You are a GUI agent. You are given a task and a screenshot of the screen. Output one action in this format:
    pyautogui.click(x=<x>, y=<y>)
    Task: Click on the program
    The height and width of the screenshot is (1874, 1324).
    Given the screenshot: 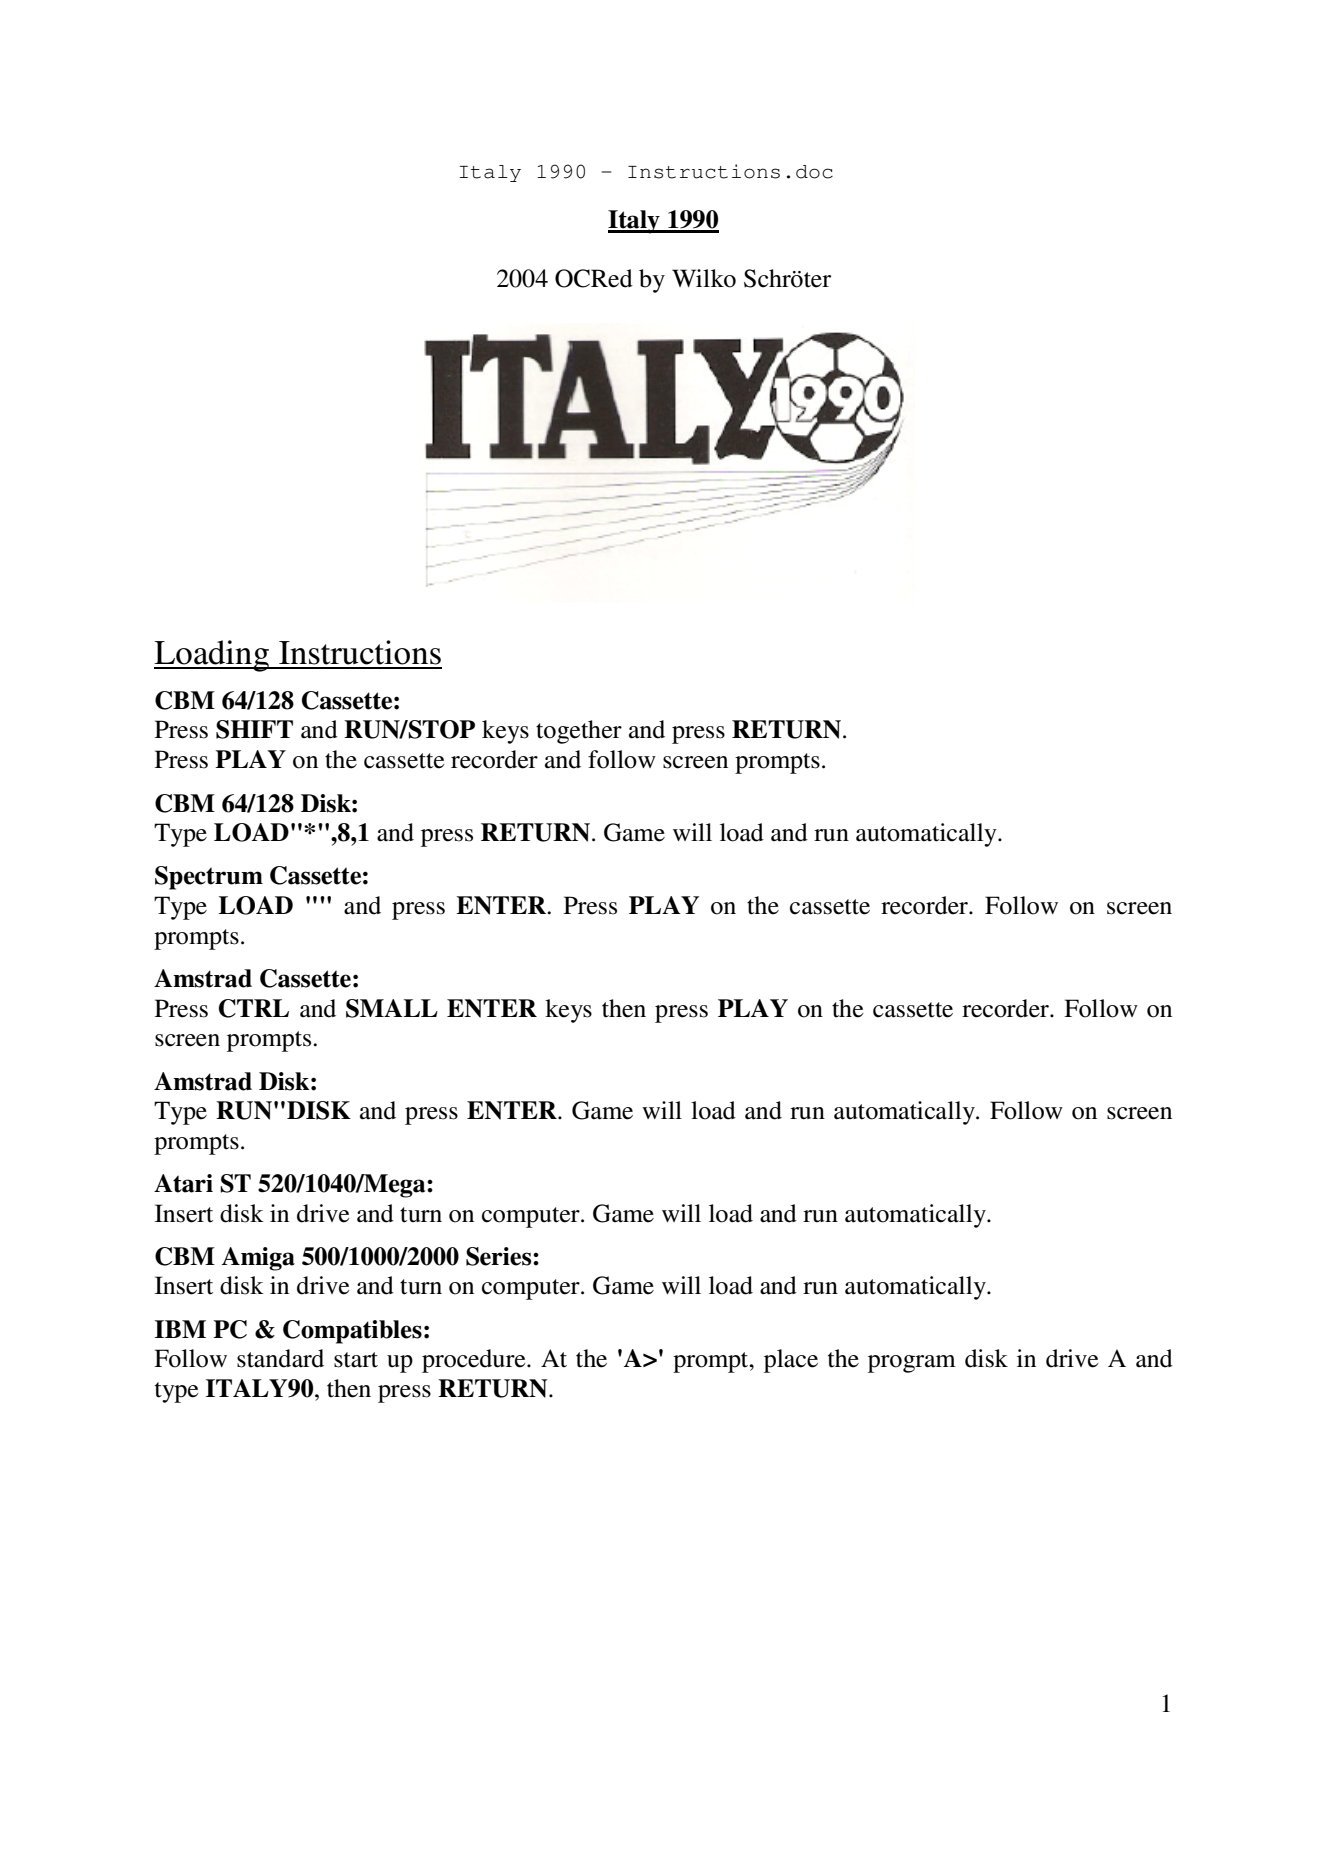 What is the action you would take?
    pyautogui.click(x=912, y=1364)
